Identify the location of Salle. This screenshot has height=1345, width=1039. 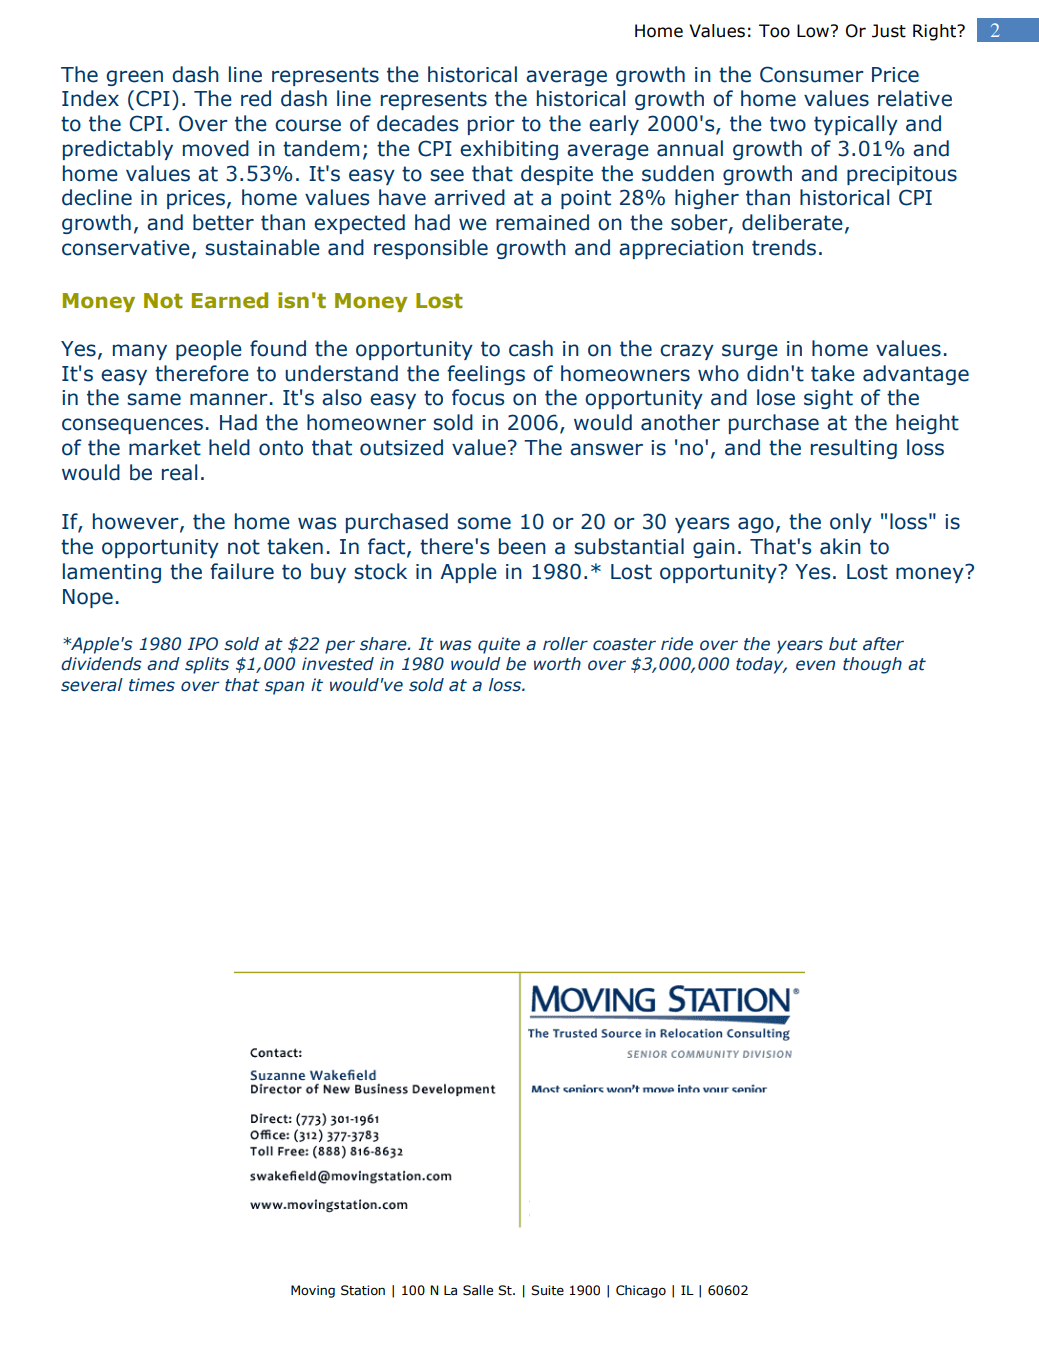
(478, 1290).
